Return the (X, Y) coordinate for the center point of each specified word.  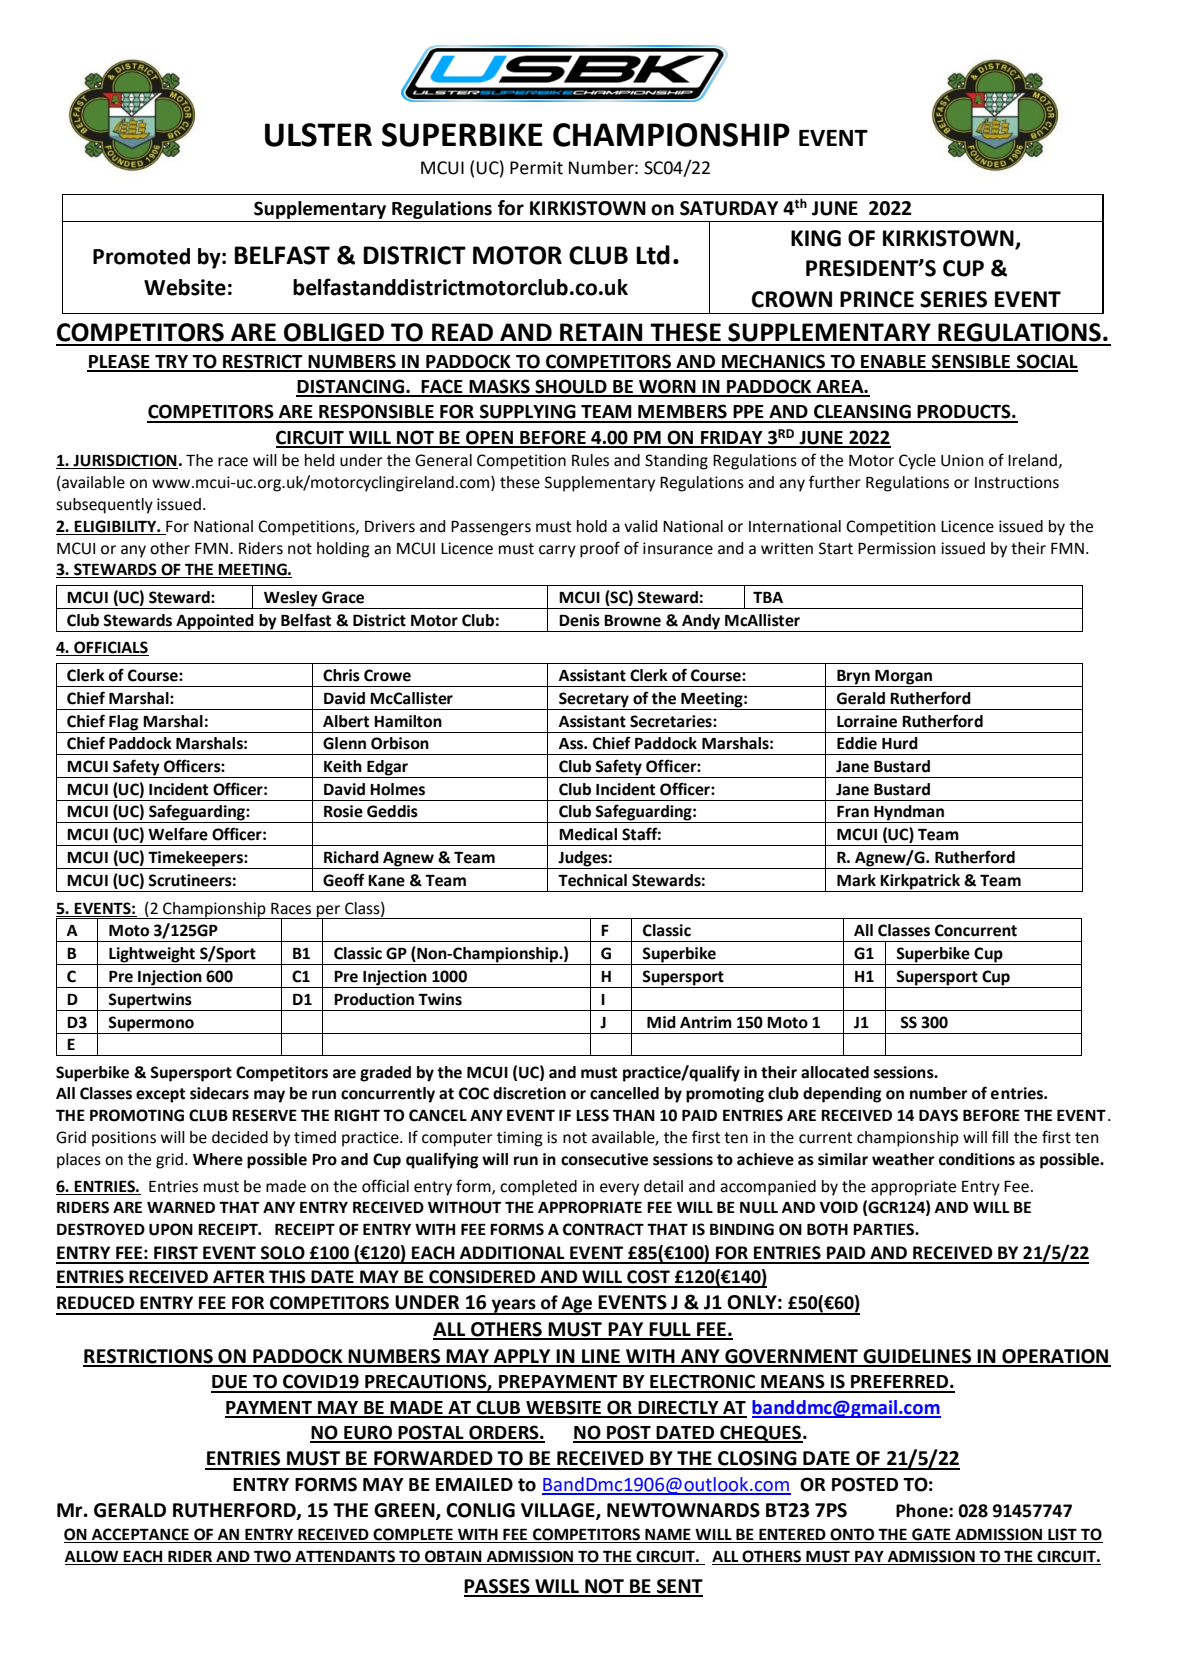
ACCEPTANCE (140, 1535)
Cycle (917, 462)
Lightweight (152, 956)
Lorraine (867, 721)
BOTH (827, 1229)
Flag (124, 723)
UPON (171, 1229)
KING (816, 238)
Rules (590, 460)
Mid (661, 1022)
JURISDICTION (124, 461)
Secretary (594, 700)
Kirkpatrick (920, 882)
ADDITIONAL (512, 1253)
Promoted (141, 256)
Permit (536, 168)
